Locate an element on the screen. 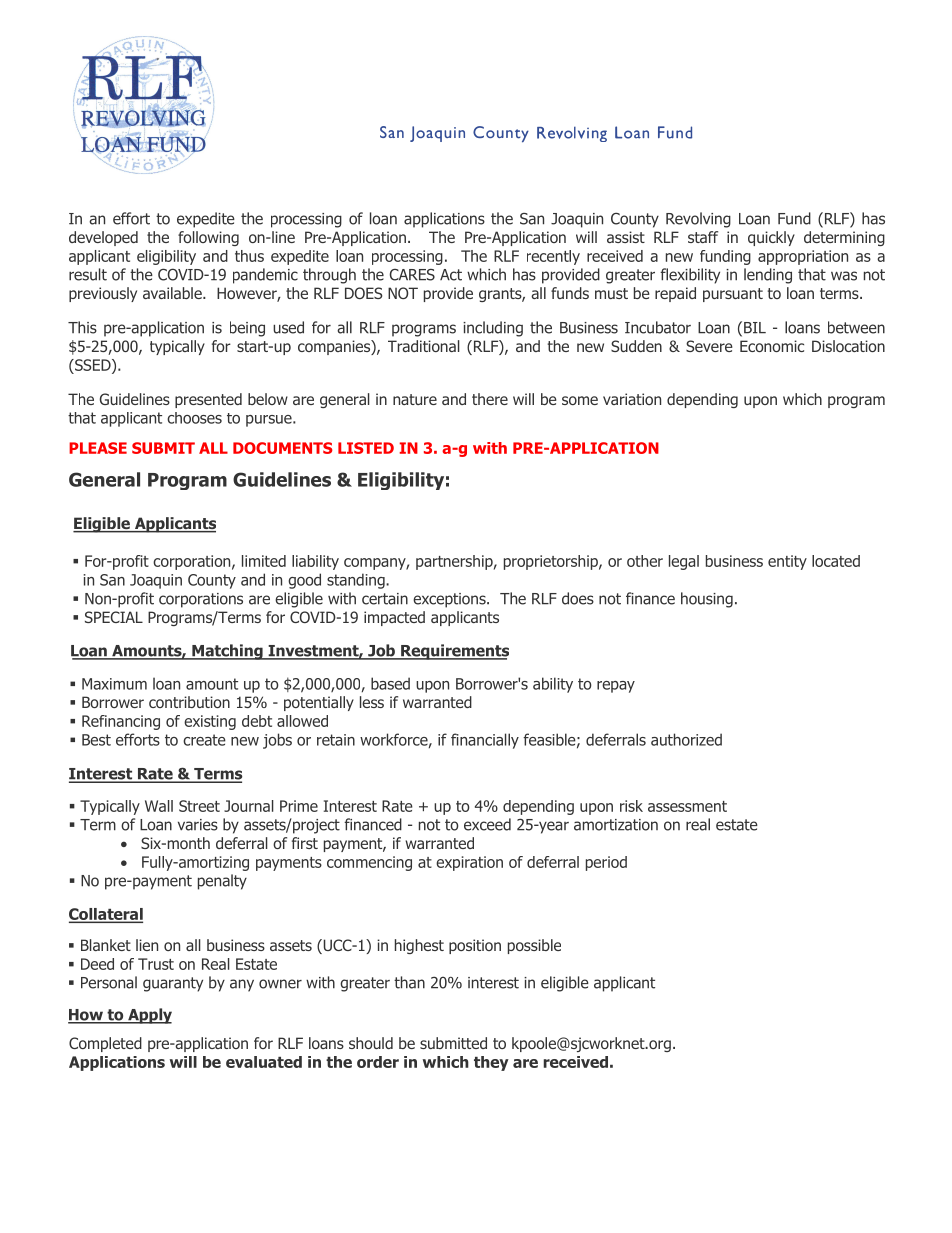  Matching is located at coordinates (227, 652).
